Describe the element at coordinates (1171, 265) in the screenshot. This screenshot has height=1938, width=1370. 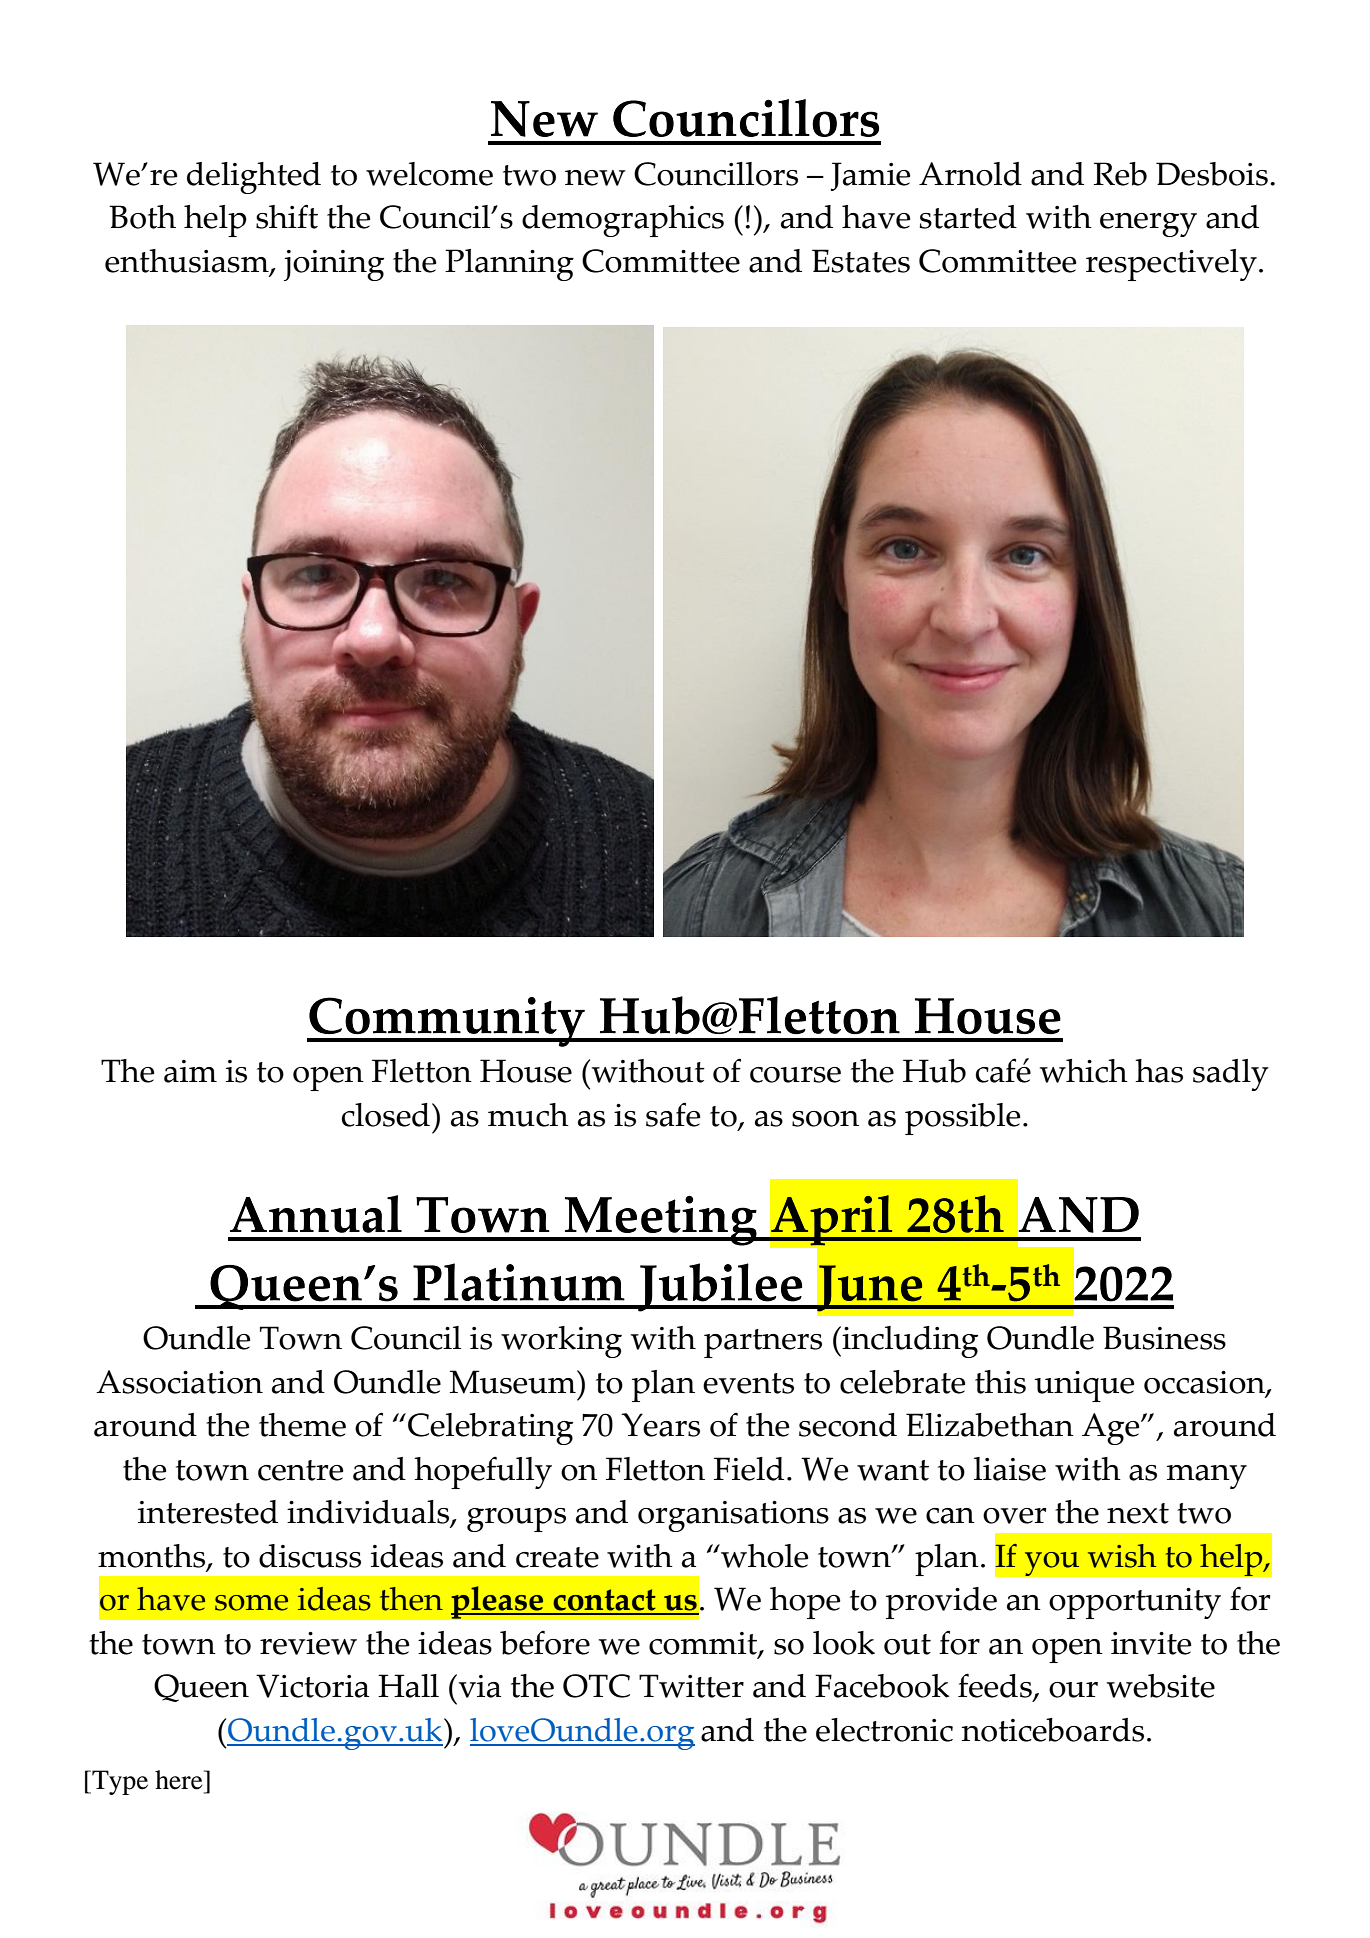
I see `respectively` at that location.
